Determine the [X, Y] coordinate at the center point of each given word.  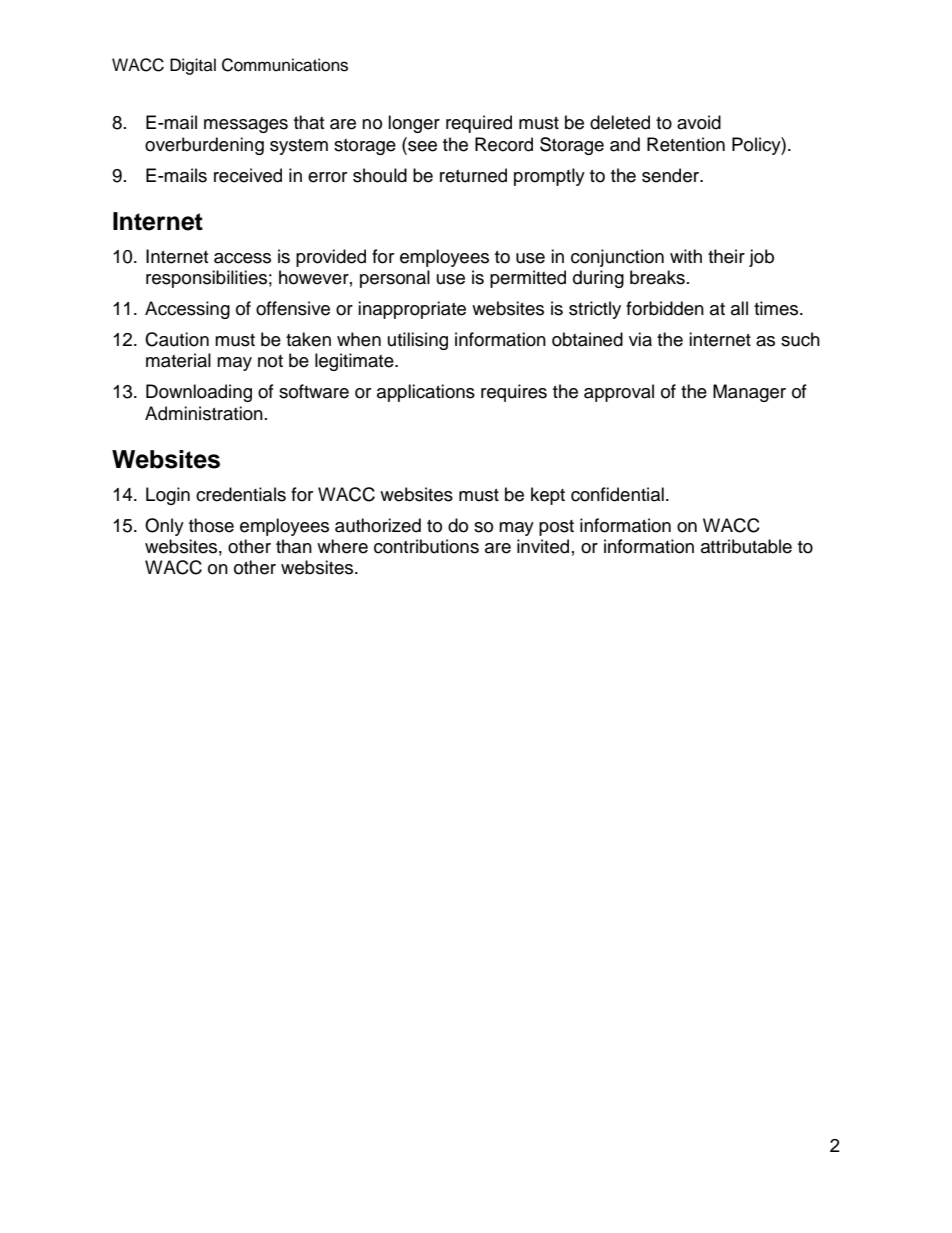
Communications [285, 65]
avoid [699, 122]
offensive [293, 308]
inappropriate [412, 310]
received [248, 175]
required [479, 124]
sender [672, 175]
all [739, 308]
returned [473, 175]
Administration [204, 413]
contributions [426, 546]
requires [514, 393]
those [211, 525]
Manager [749, 393]
